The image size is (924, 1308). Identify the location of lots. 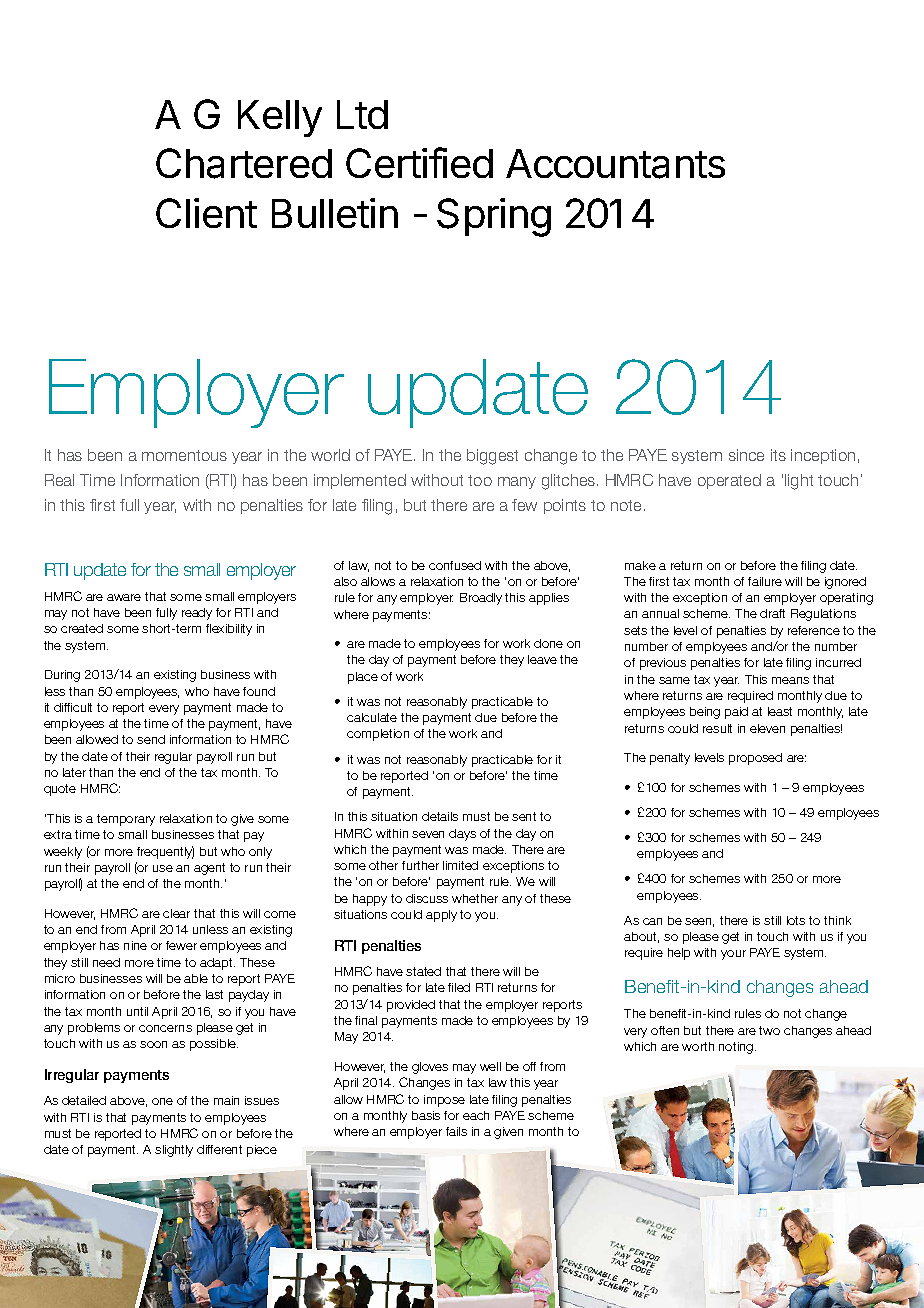
(796, 920).
